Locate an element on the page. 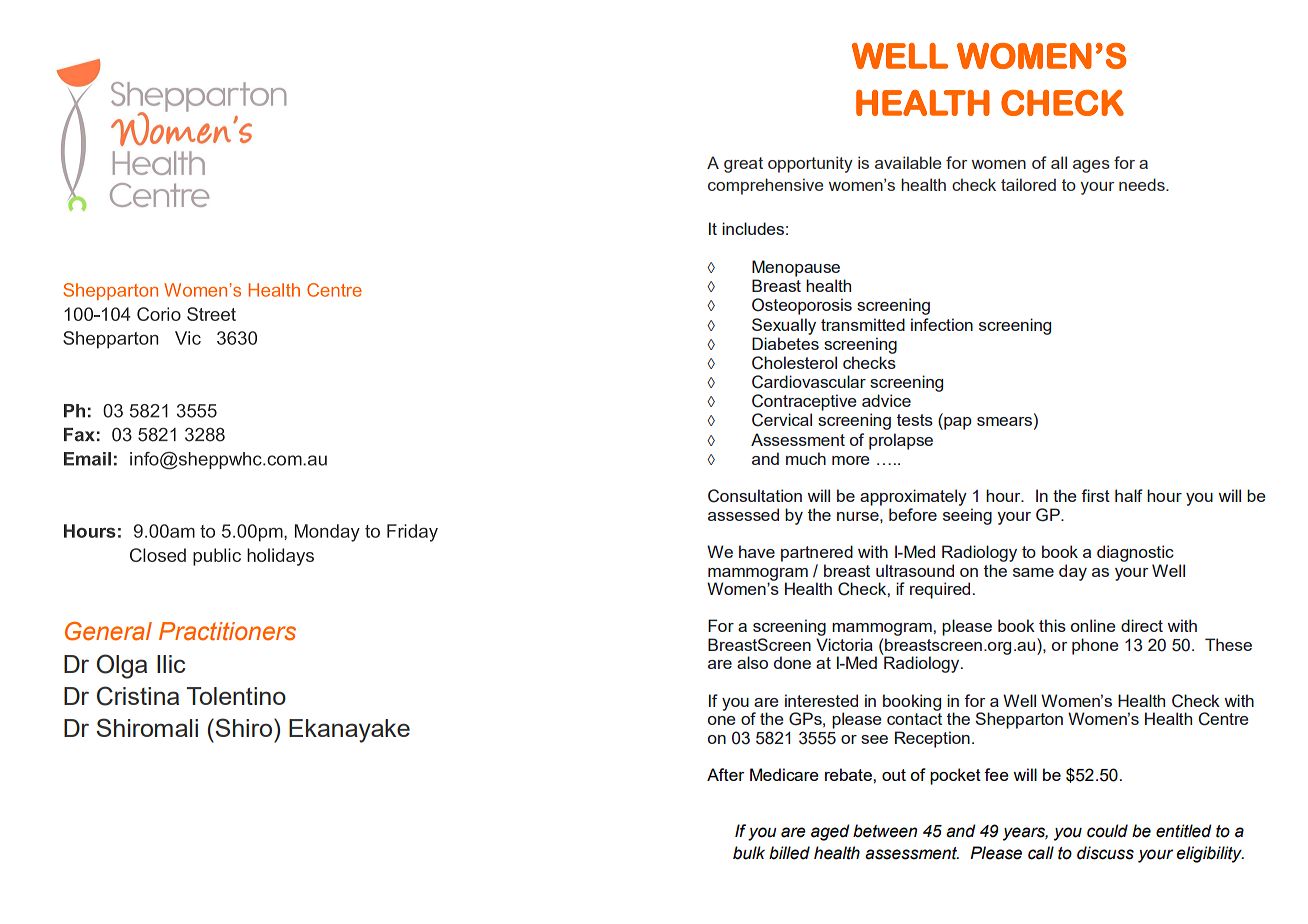 The height and width of the page is (924, 1308). Practitioners is located at coordinates (227, 631).
